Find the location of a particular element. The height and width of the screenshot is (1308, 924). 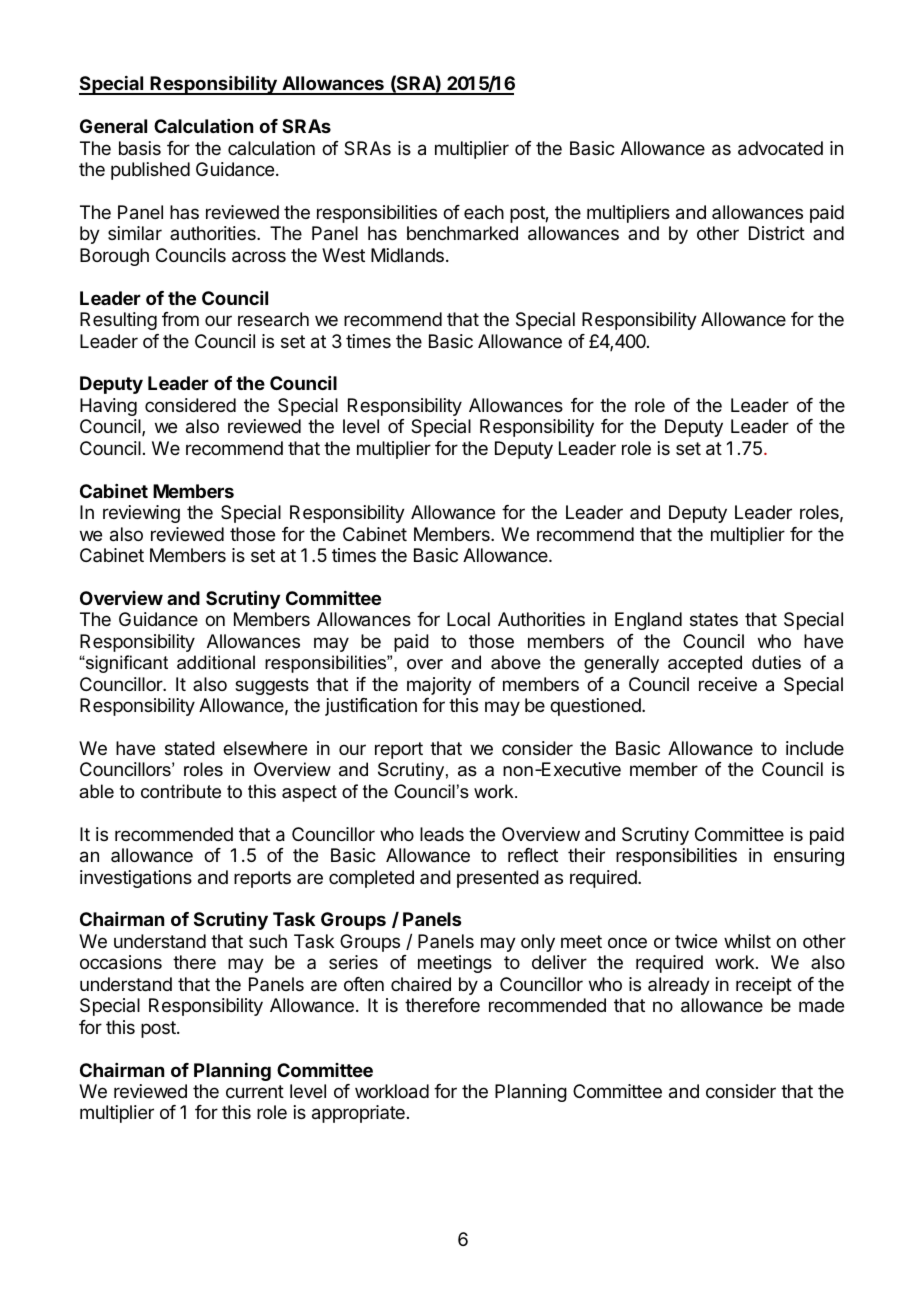

made is located at coordinates (821, 1005).
